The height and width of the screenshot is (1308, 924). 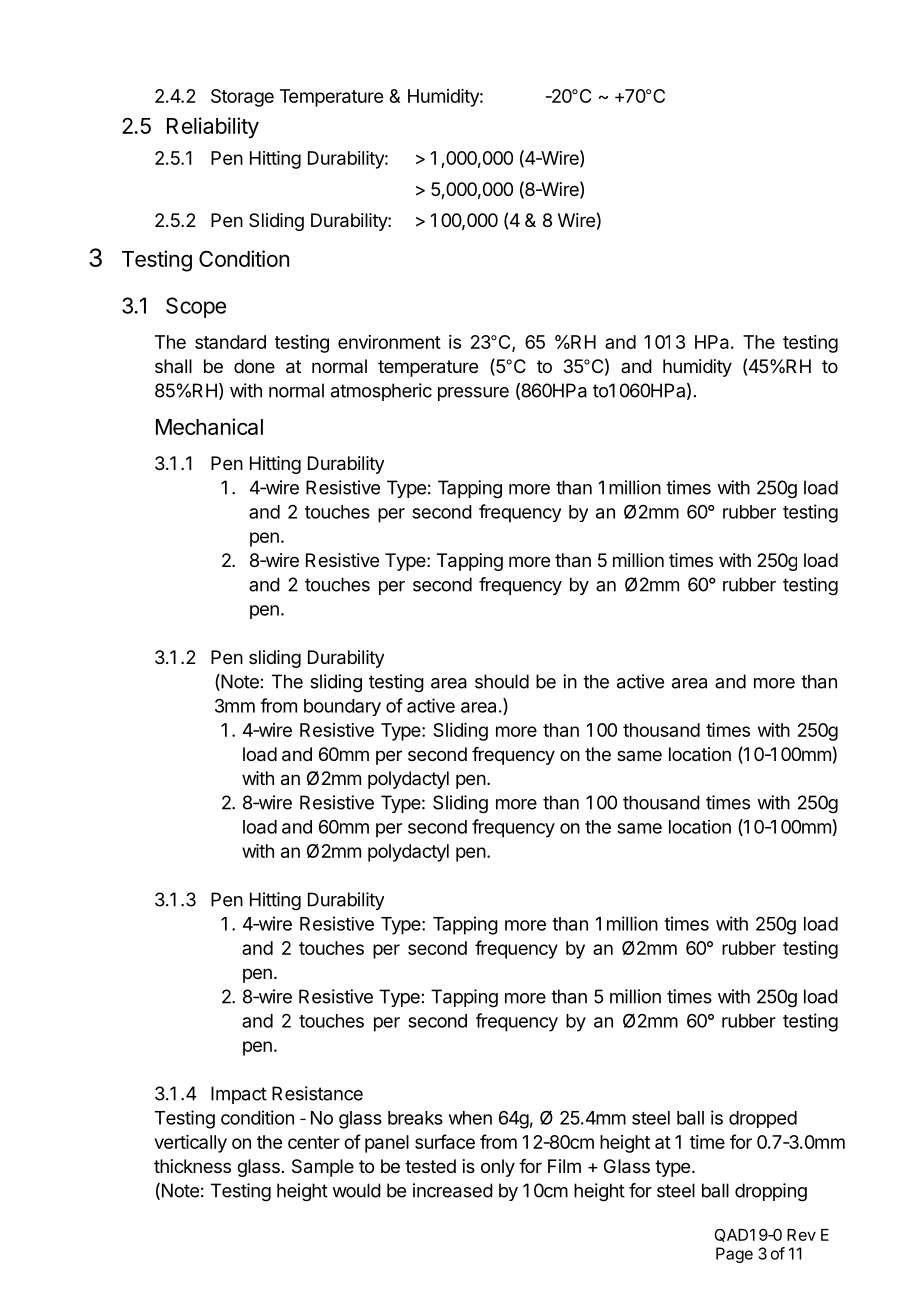 I want to click on should, so click(x=502, y=681).
